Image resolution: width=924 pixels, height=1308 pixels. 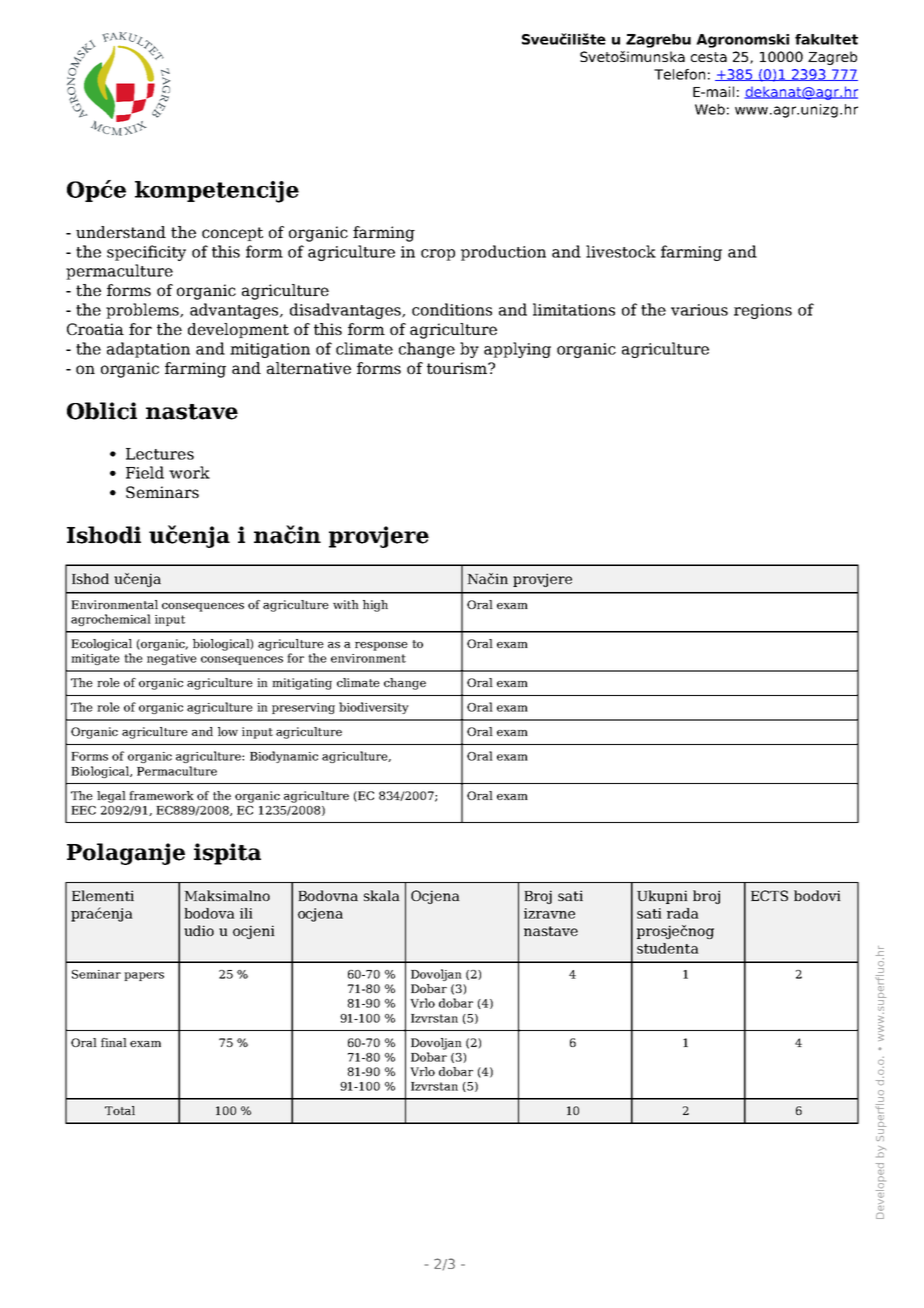 What do you see at coordinates (120, 1110) in the image?
I see `Total` at bounding box center [120, 1110].
